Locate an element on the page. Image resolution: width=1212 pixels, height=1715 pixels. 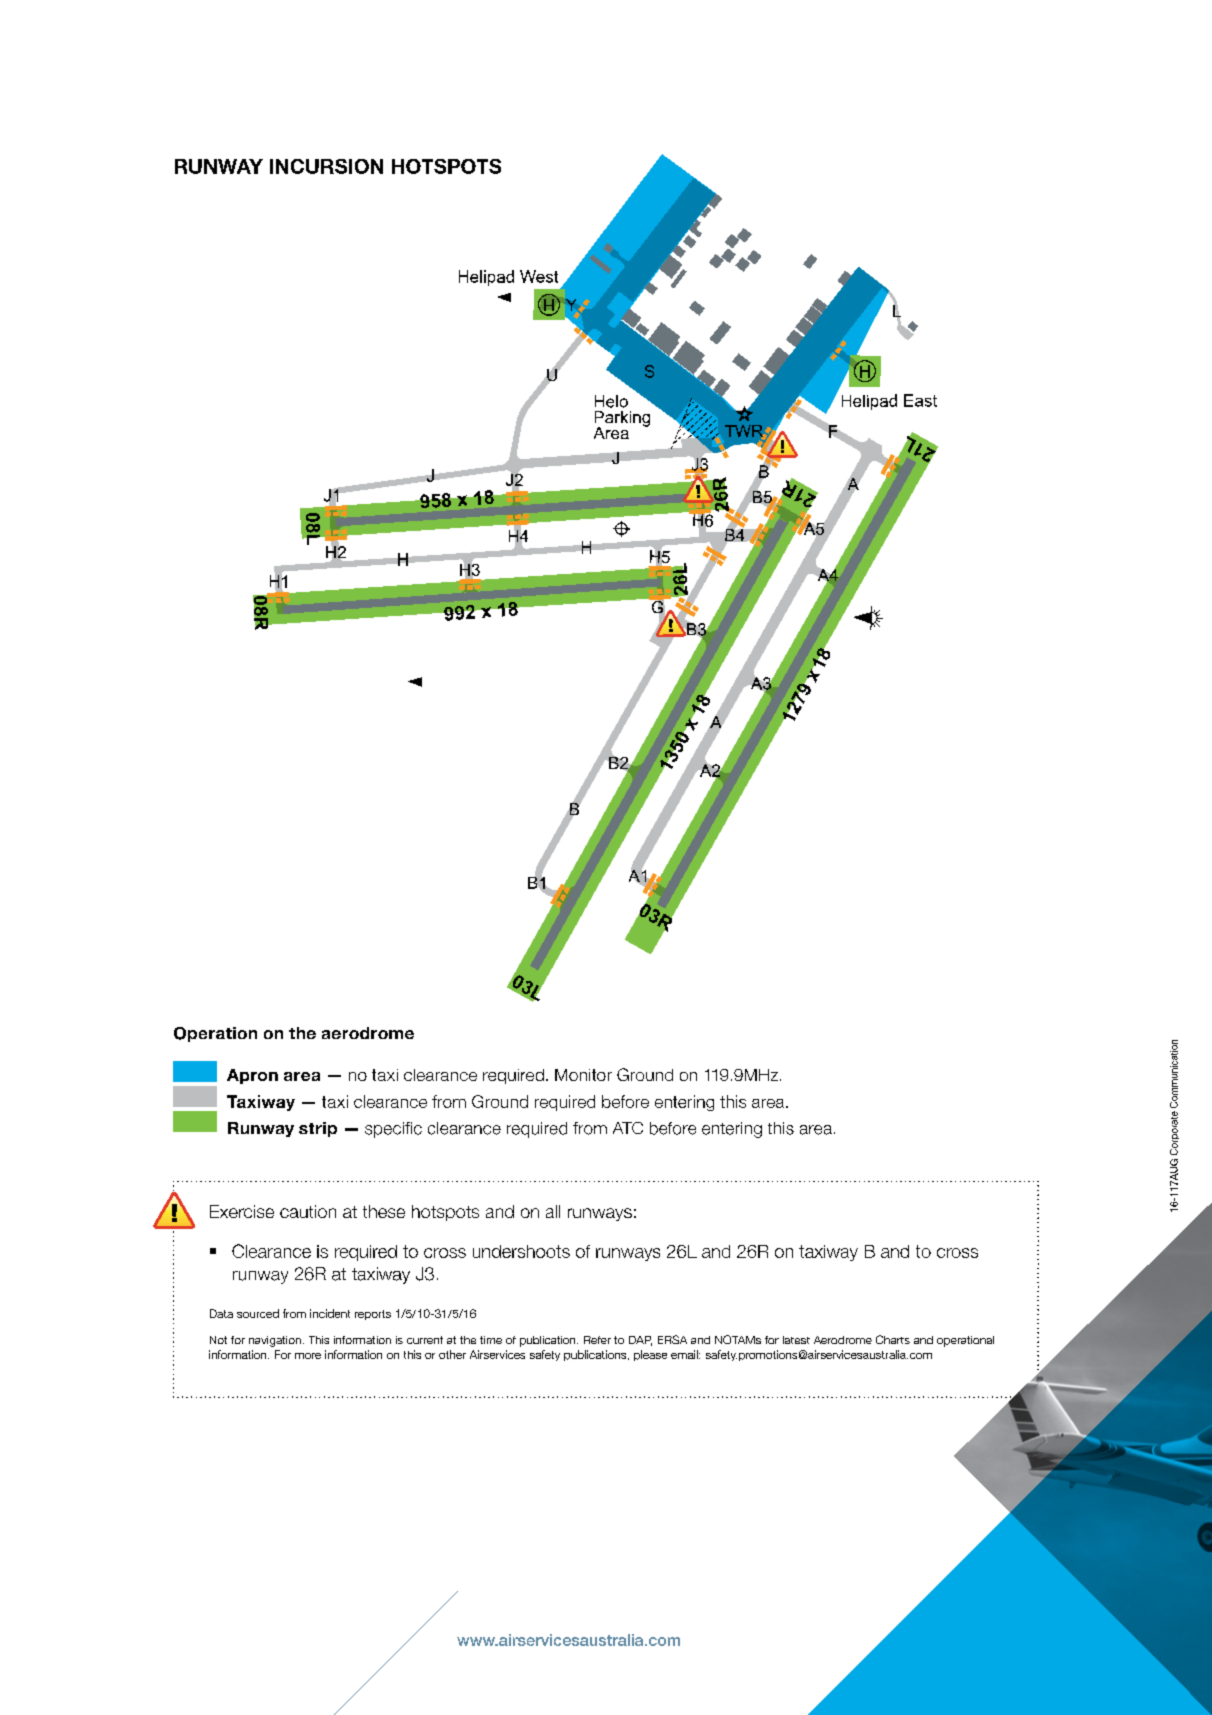
specific is located at coordinates (393, 1130).
